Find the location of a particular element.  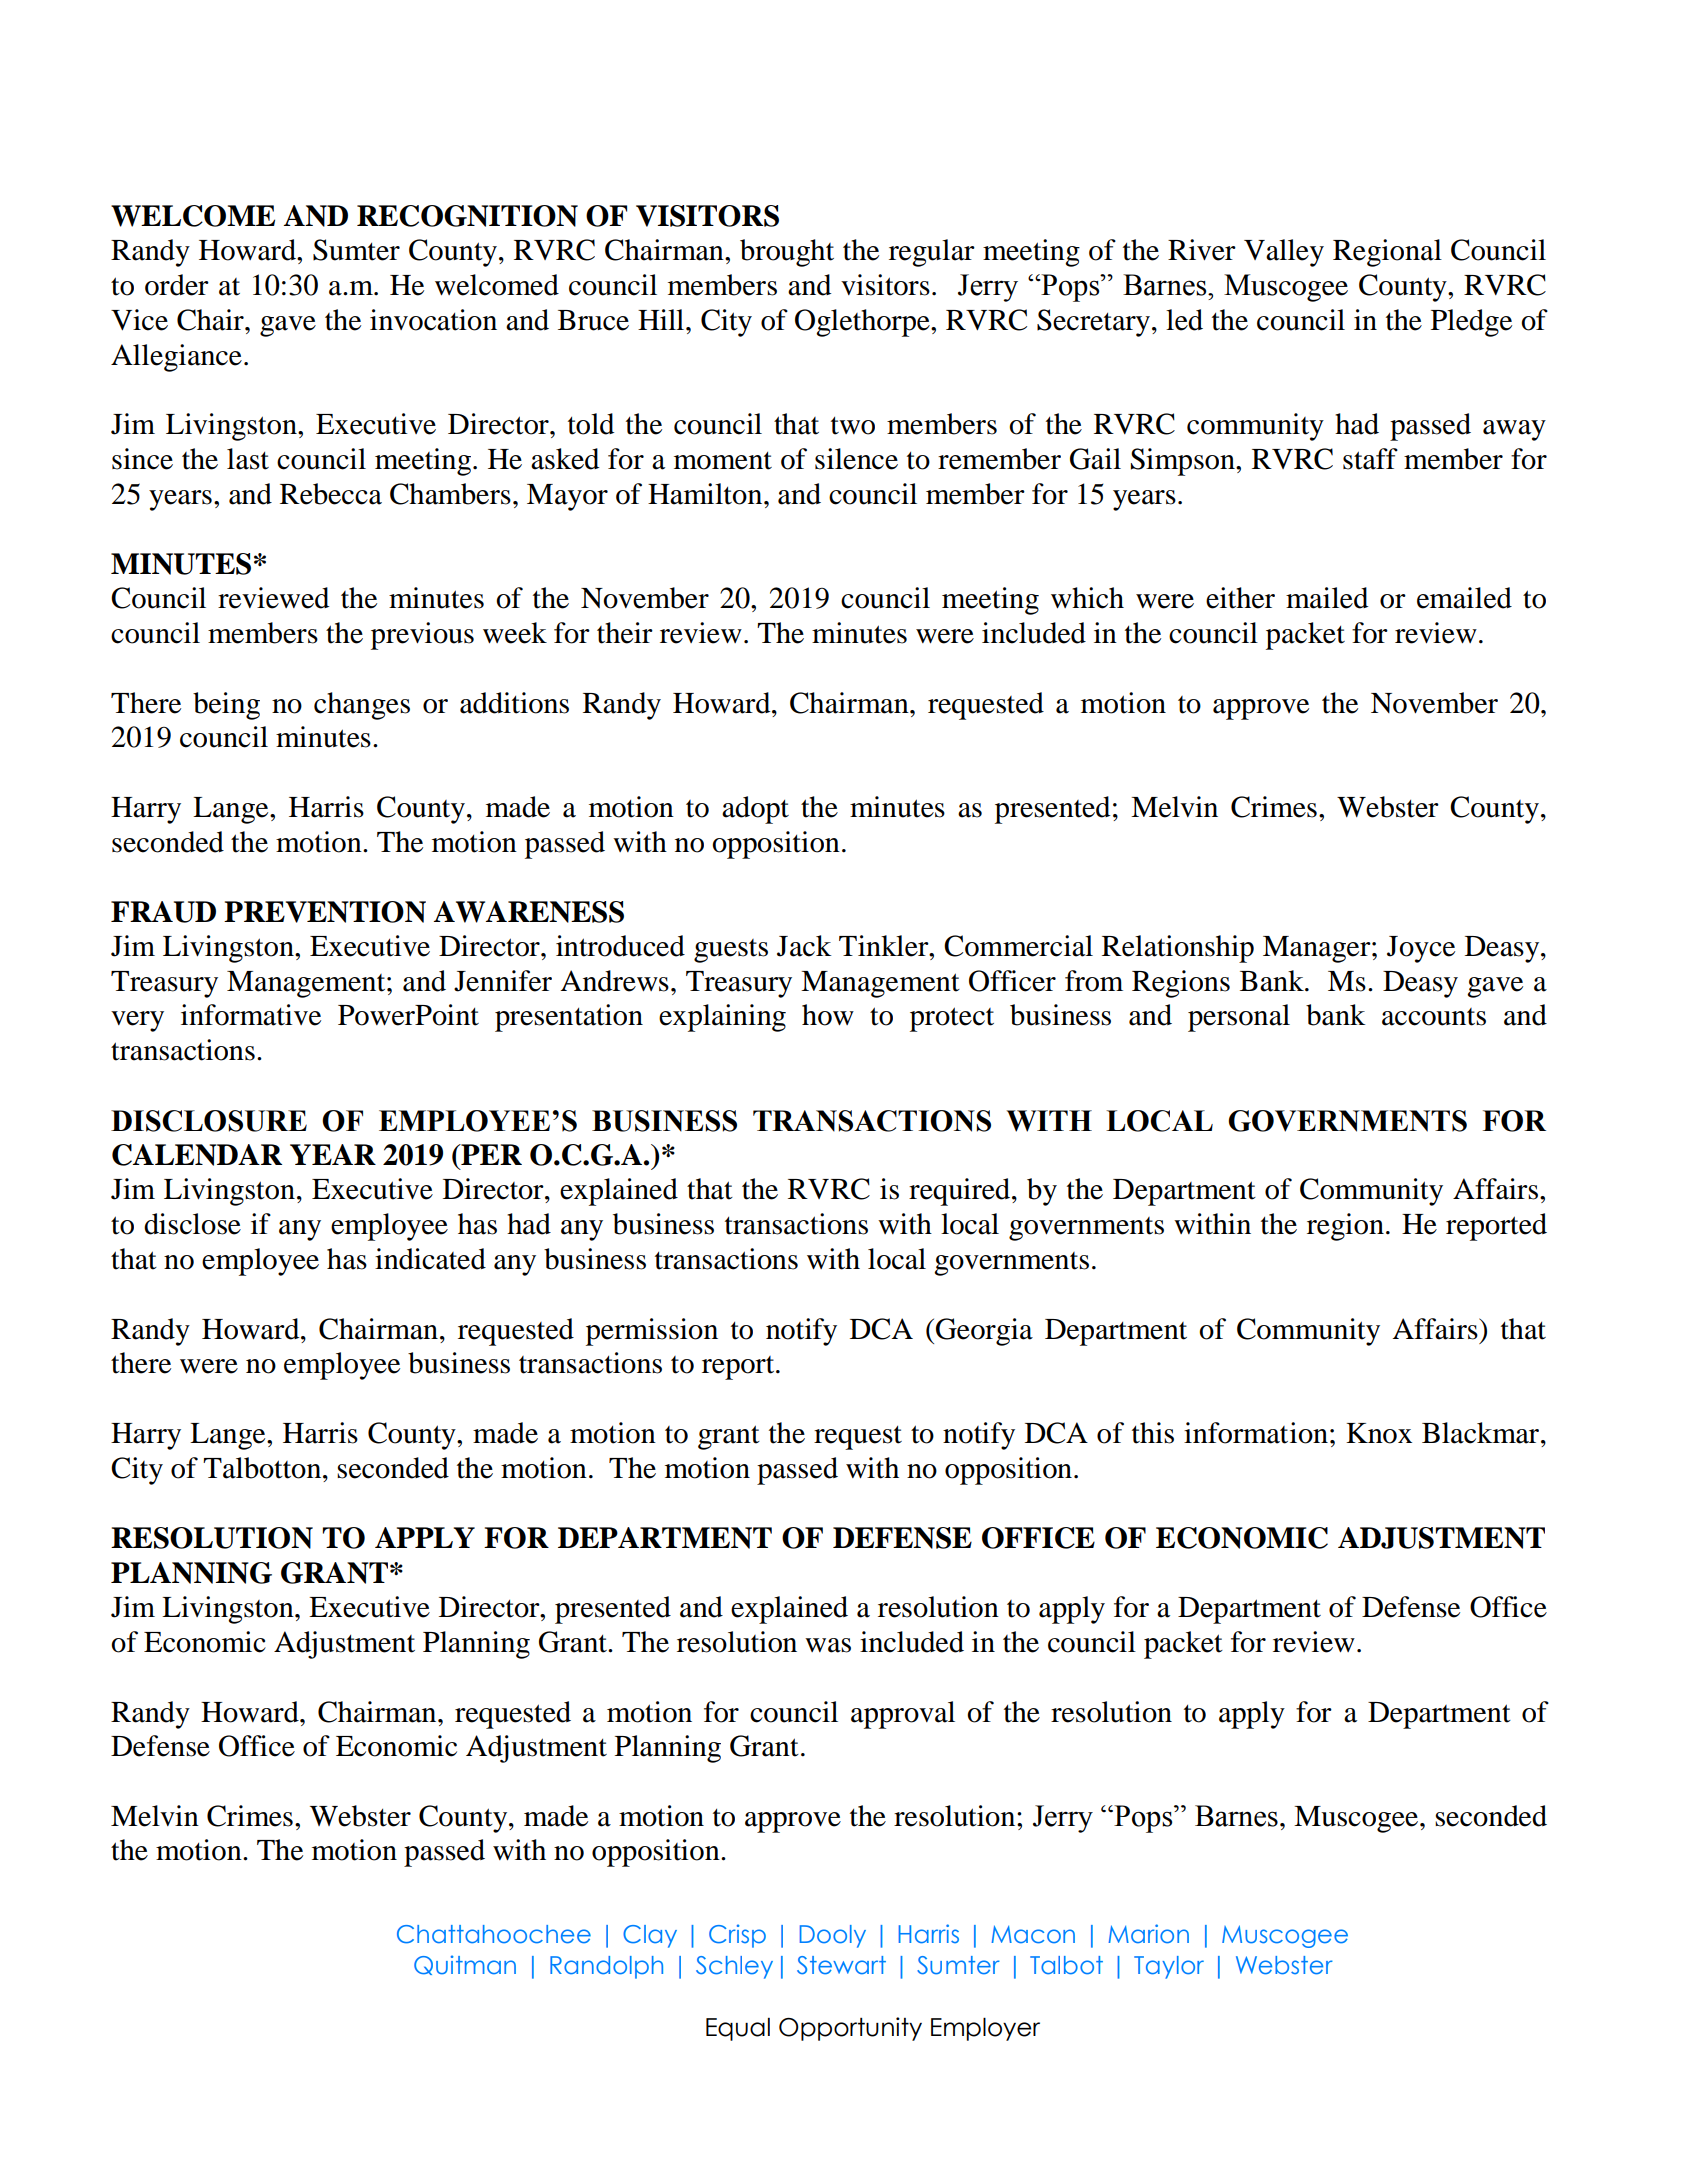

PREVENTION is located at coordinates (325, 912).
